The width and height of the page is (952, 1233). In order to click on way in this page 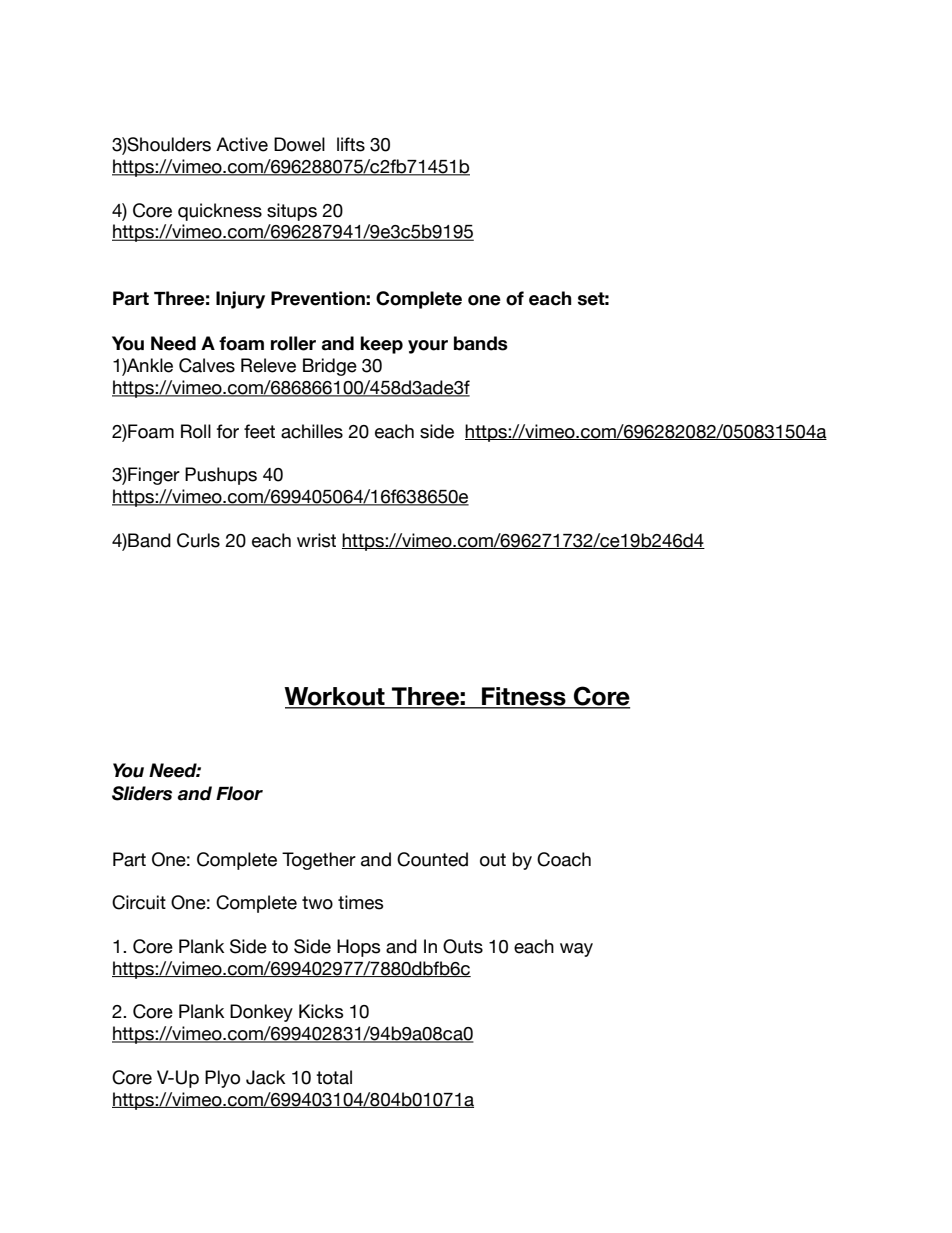, I will do `click(576, 950)`.
